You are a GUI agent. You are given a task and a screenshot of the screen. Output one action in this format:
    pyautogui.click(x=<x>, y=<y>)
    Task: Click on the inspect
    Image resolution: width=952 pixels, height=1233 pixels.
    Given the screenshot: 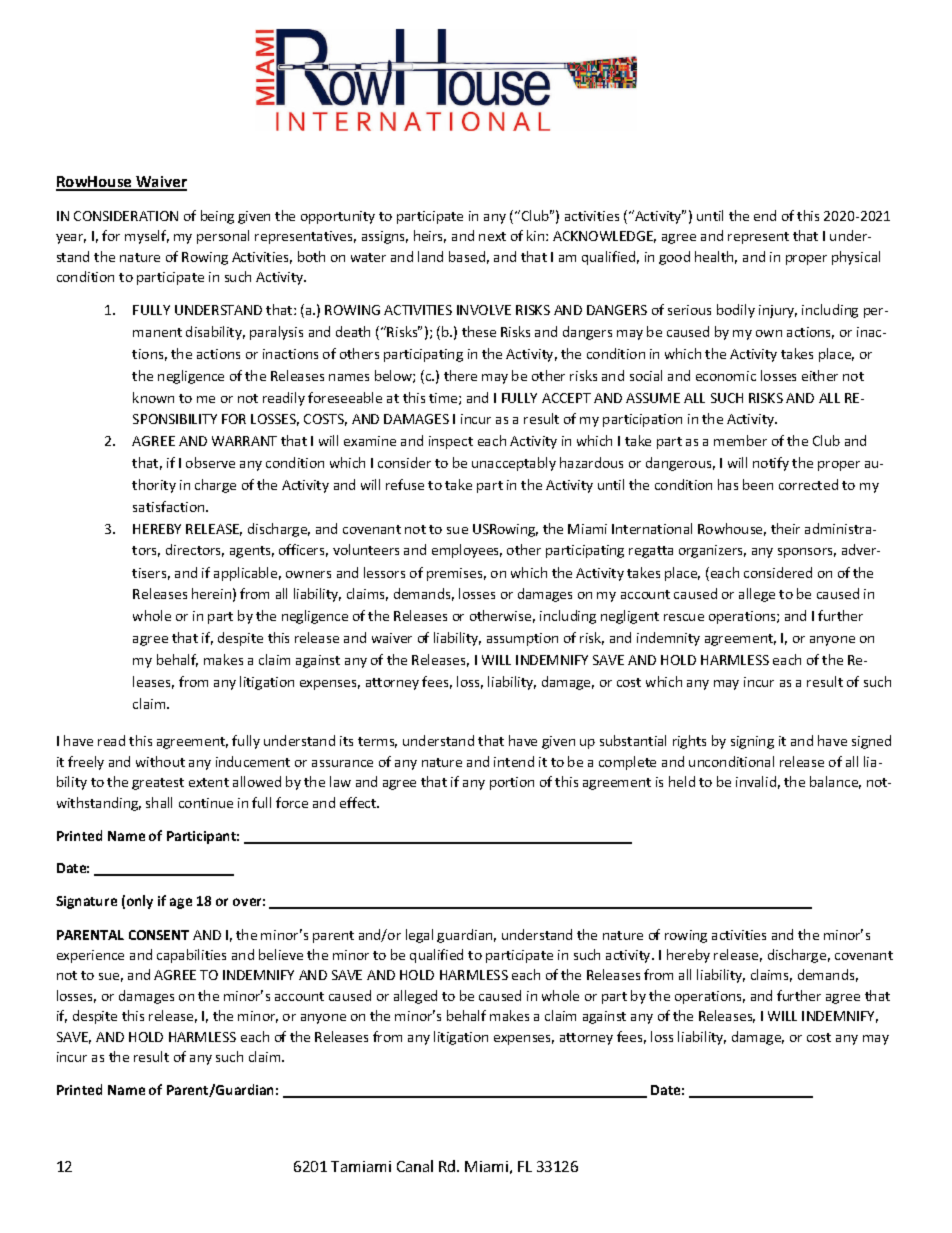 What is the action you would take?
    pyautogui.click(x=451, y=442)
